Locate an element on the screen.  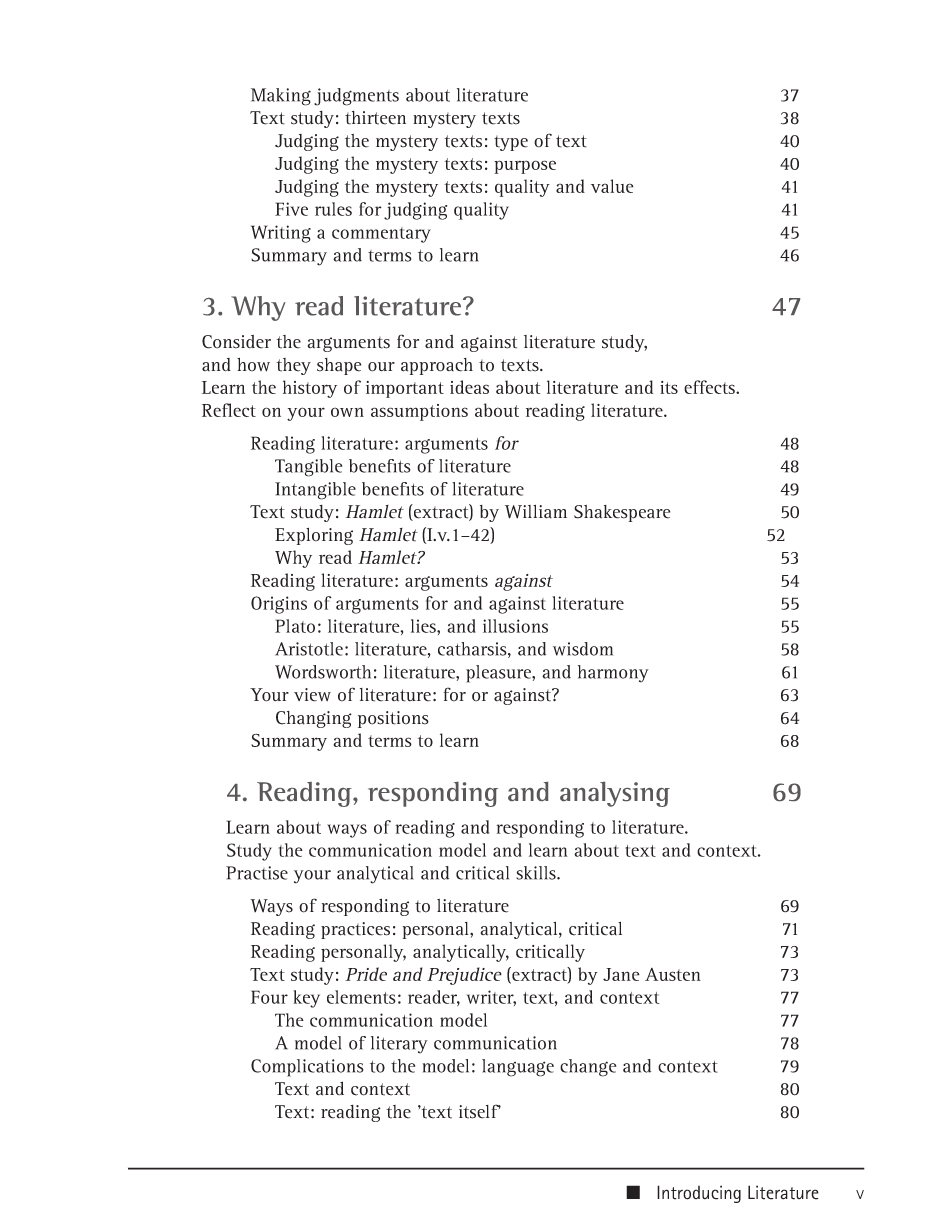
Complications is located at coordinates (307, 1068).
